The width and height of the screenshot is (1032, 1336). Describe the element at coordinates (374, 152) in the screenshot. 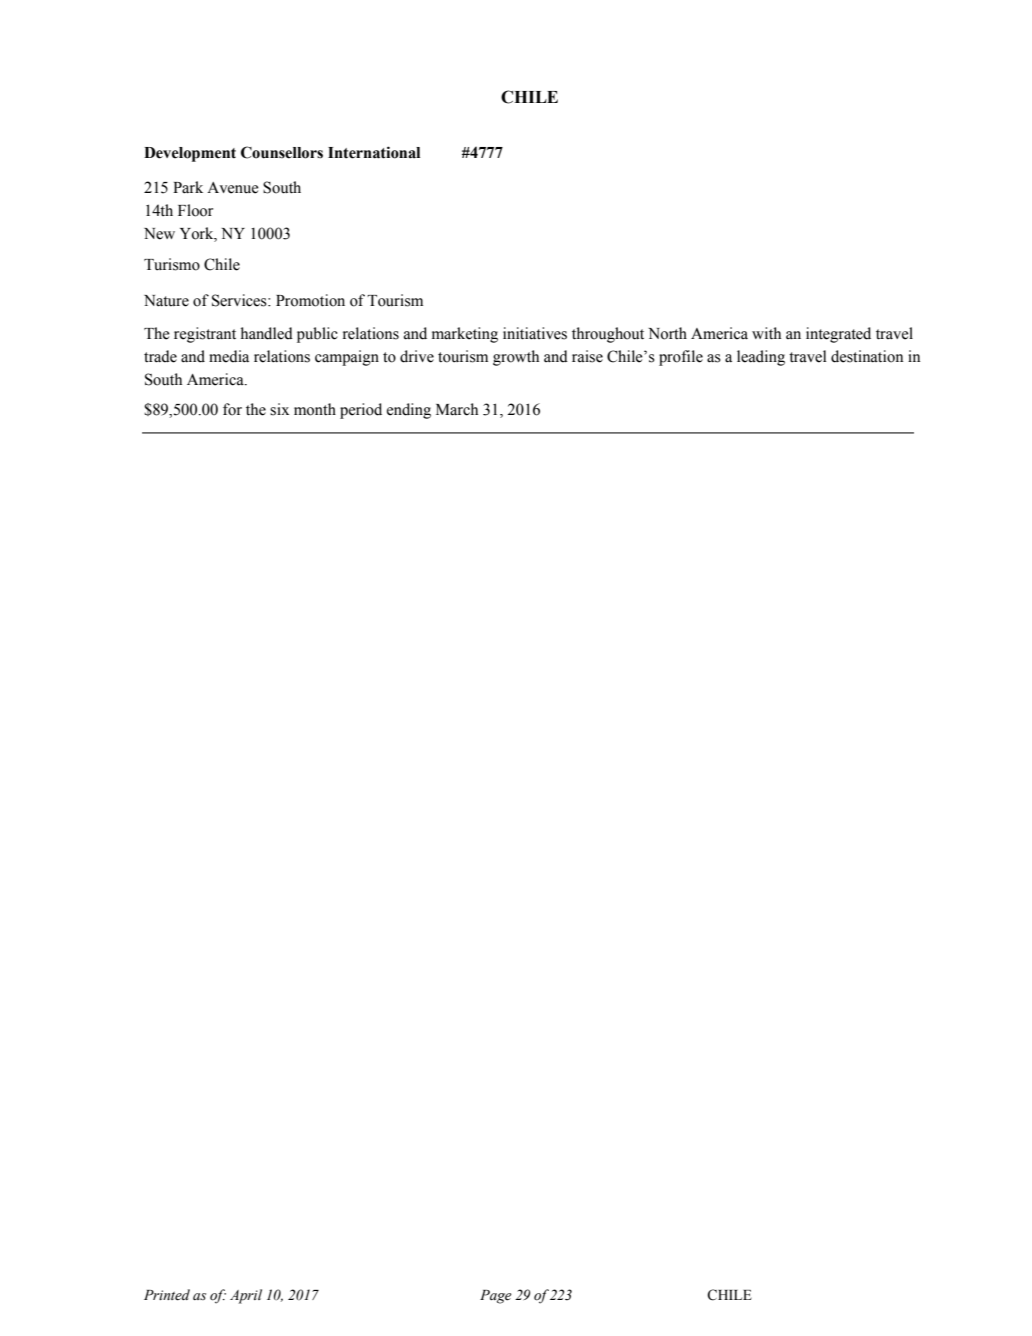

I see `International` at that location.
